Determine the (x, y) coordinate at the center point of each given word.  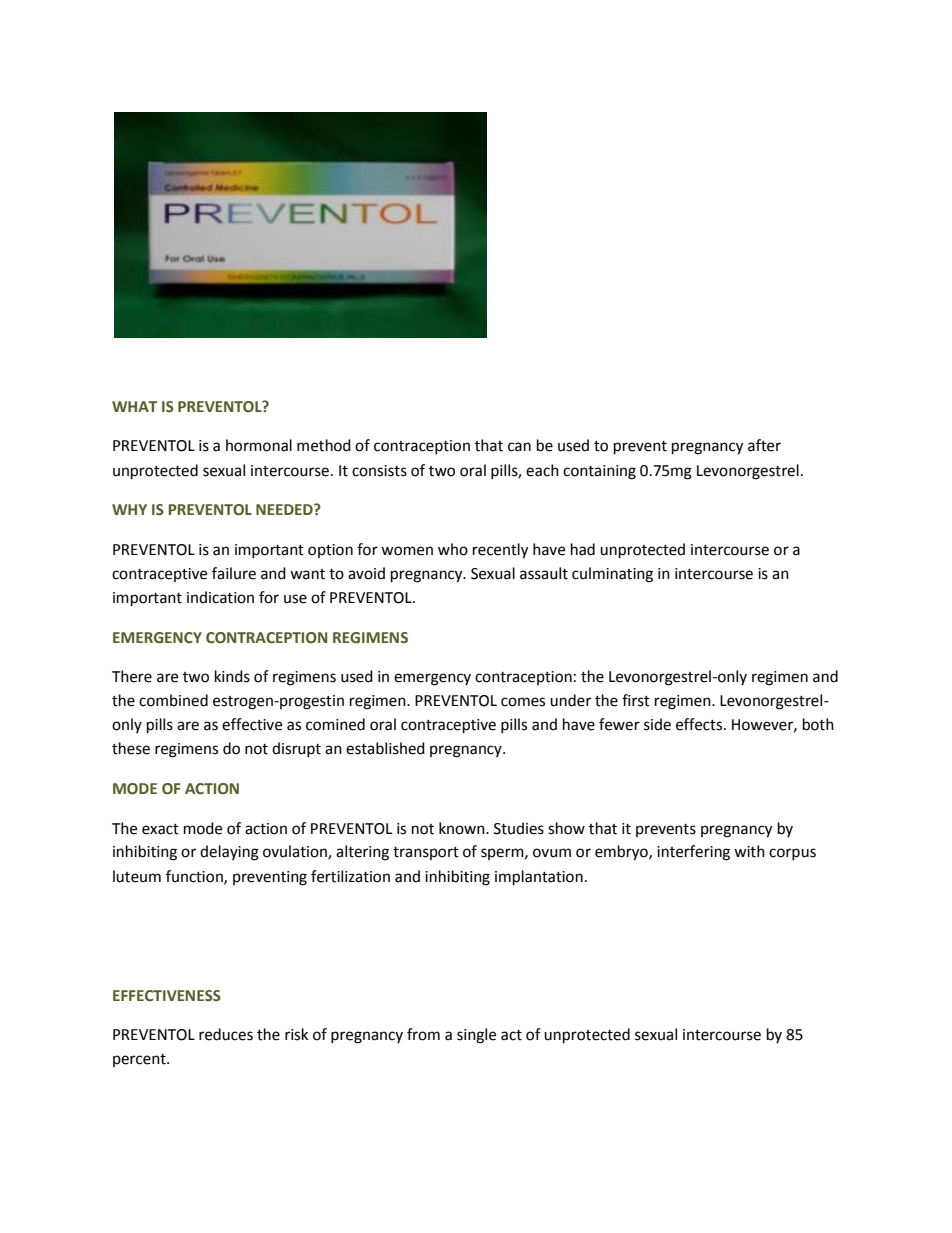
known (463, 828)
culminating (612, 575)
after (764, 445)
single (476, 1036)
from (423, 1034)
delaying (229, 853)
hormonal (259, 445)
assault (544, 573)
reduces (226, 1034)
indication (220, 597)
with (749, 851)
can (519, 447)
